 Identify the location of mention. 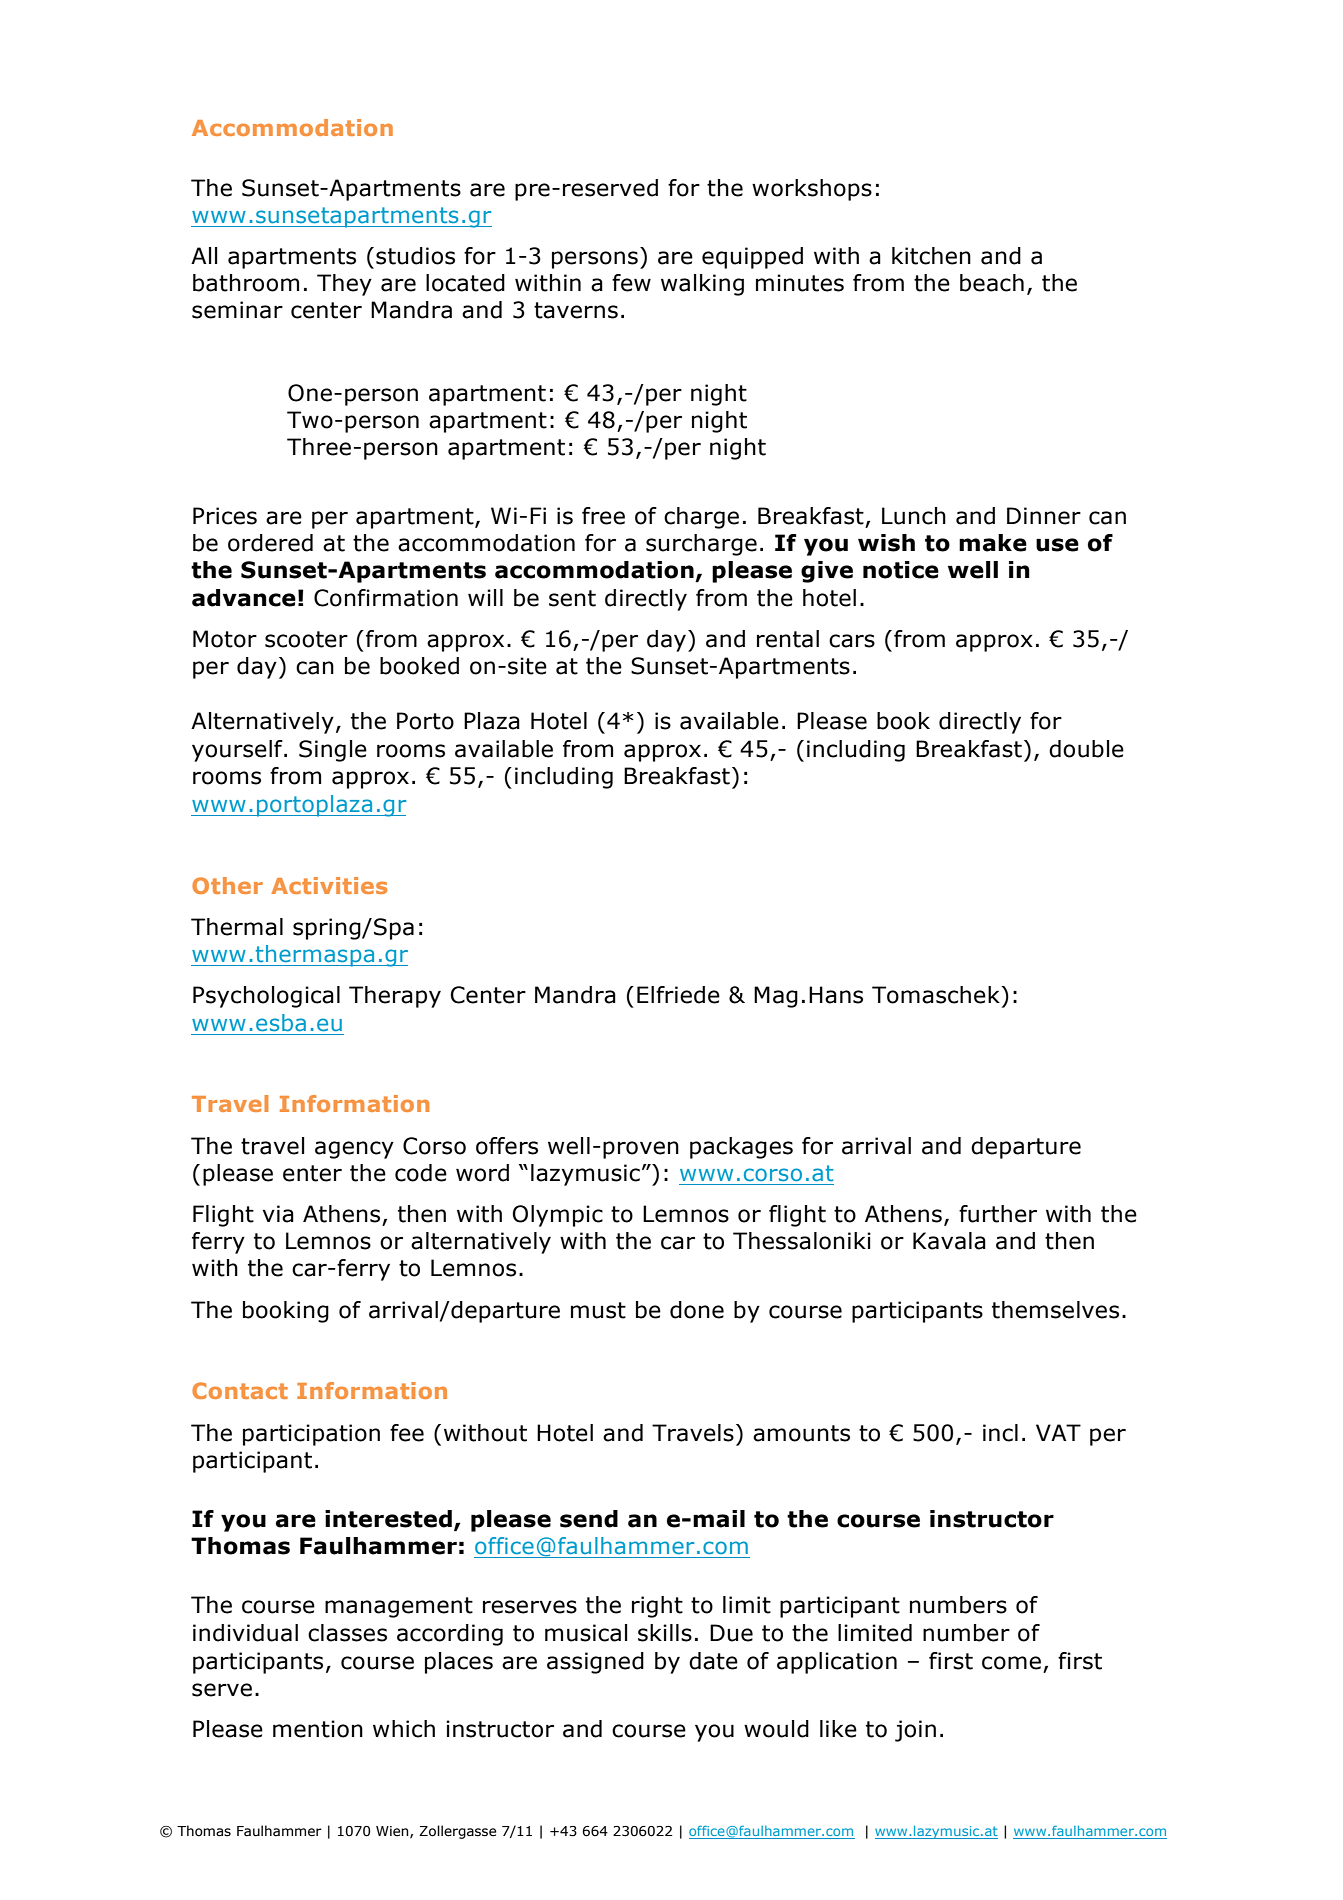
(318, 1729).
